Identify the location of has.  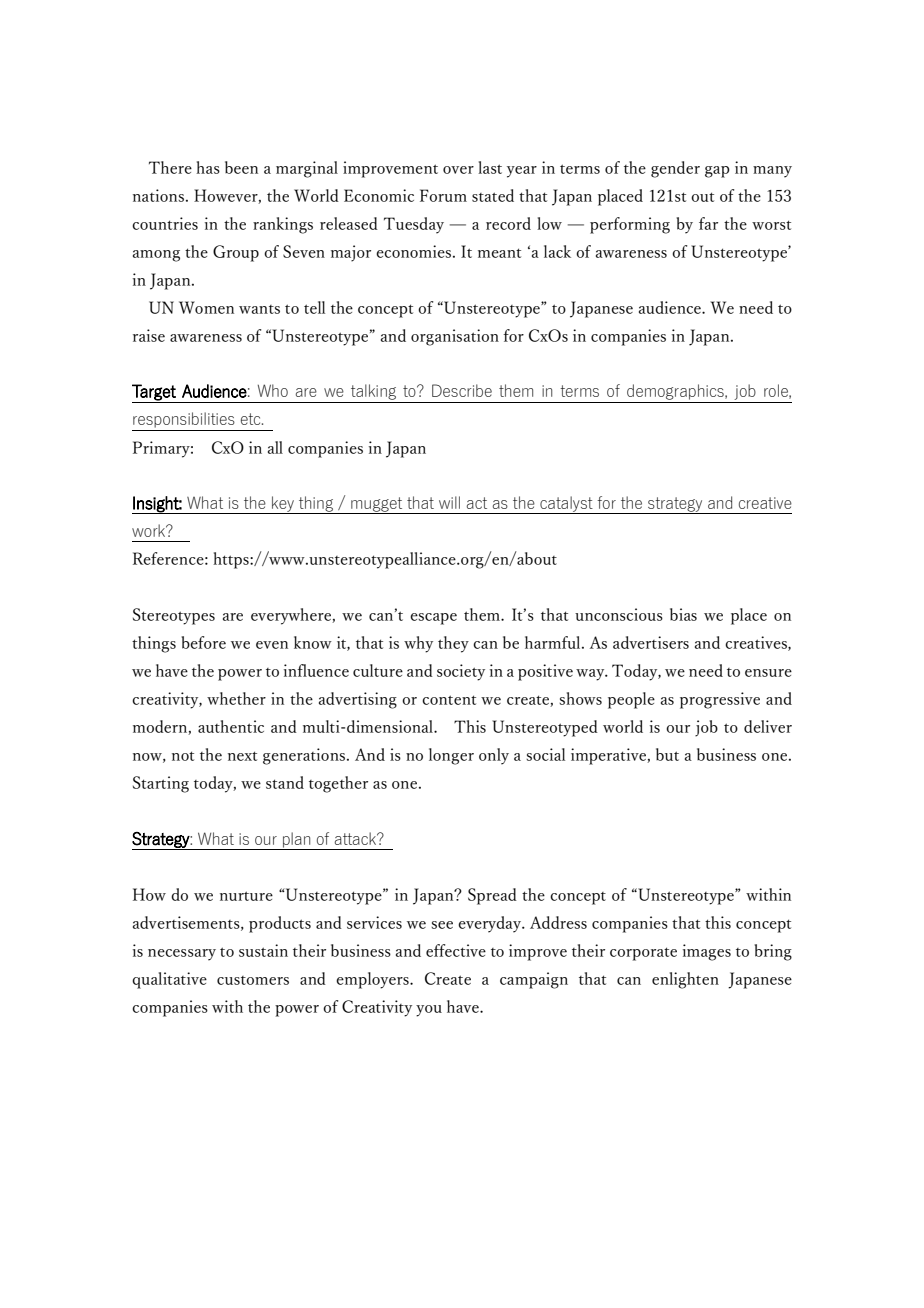
(208, 167).
